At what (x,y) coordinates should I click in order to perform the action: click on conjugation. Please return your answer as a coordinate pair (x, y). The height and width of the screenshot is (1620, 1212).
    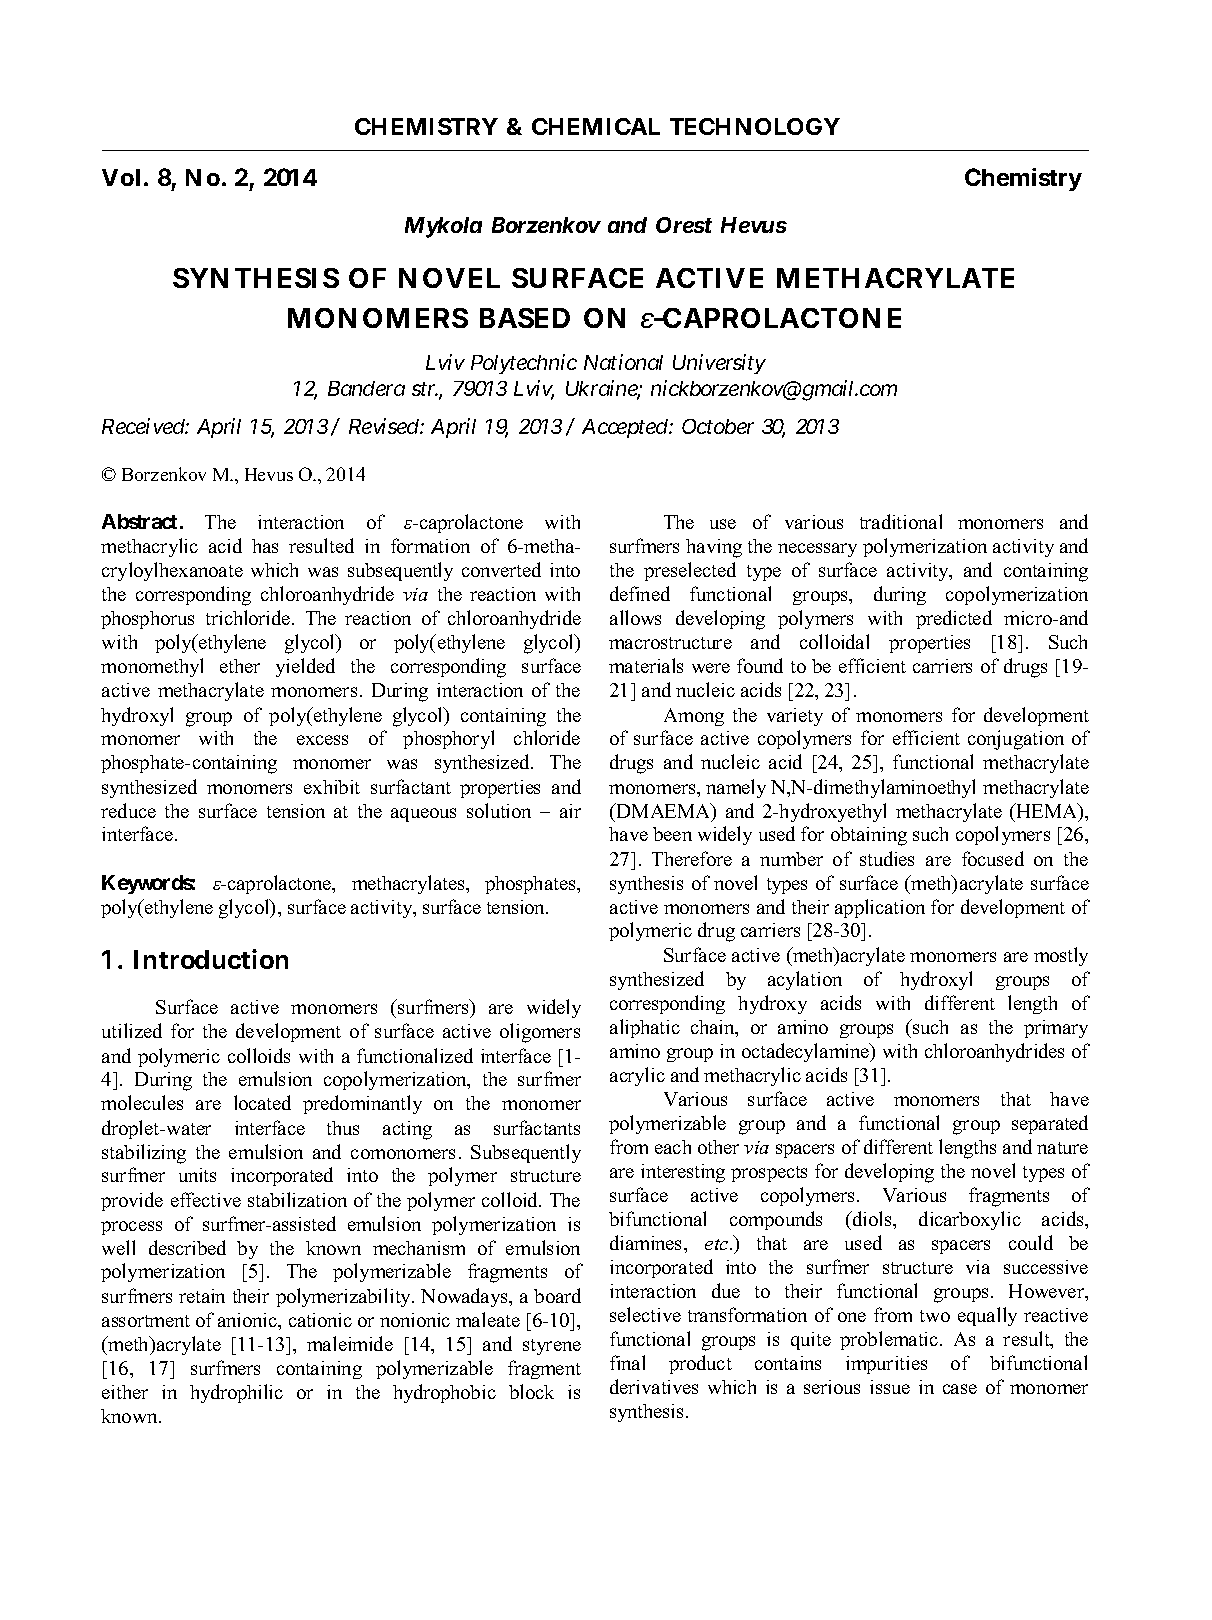
    Looking at the image, I should click on (1016, 740).
